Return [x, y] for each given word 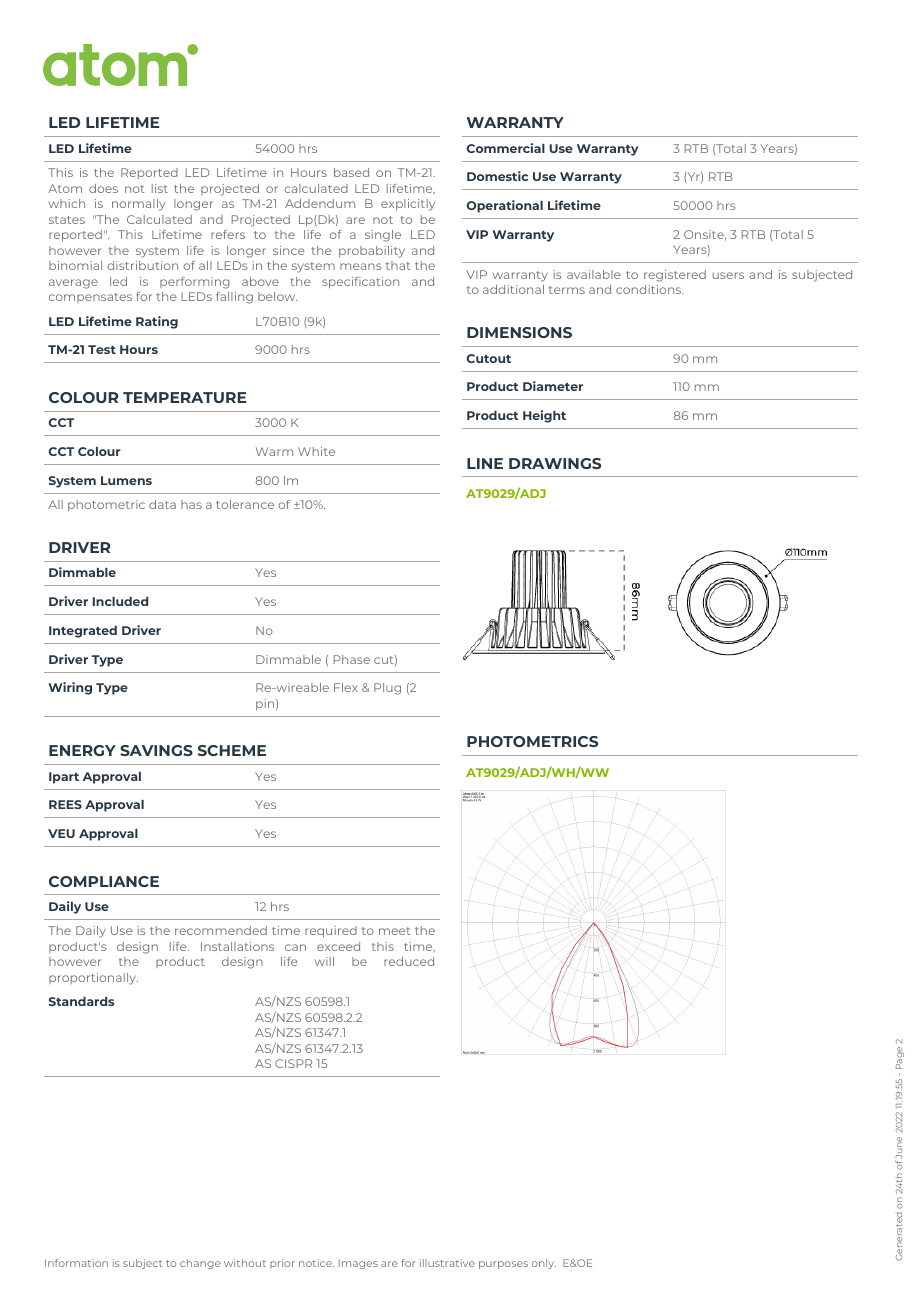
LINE [485, 463]
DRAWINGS [555, 463]
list [160, 188]
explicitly [408, 205]
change [200, 1264]
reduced [409, 961]
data [162, 504]
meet [395, 931]
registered [675, 276]
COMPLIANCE [104, 881]
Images [358, 1264]
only [544, 1264]
